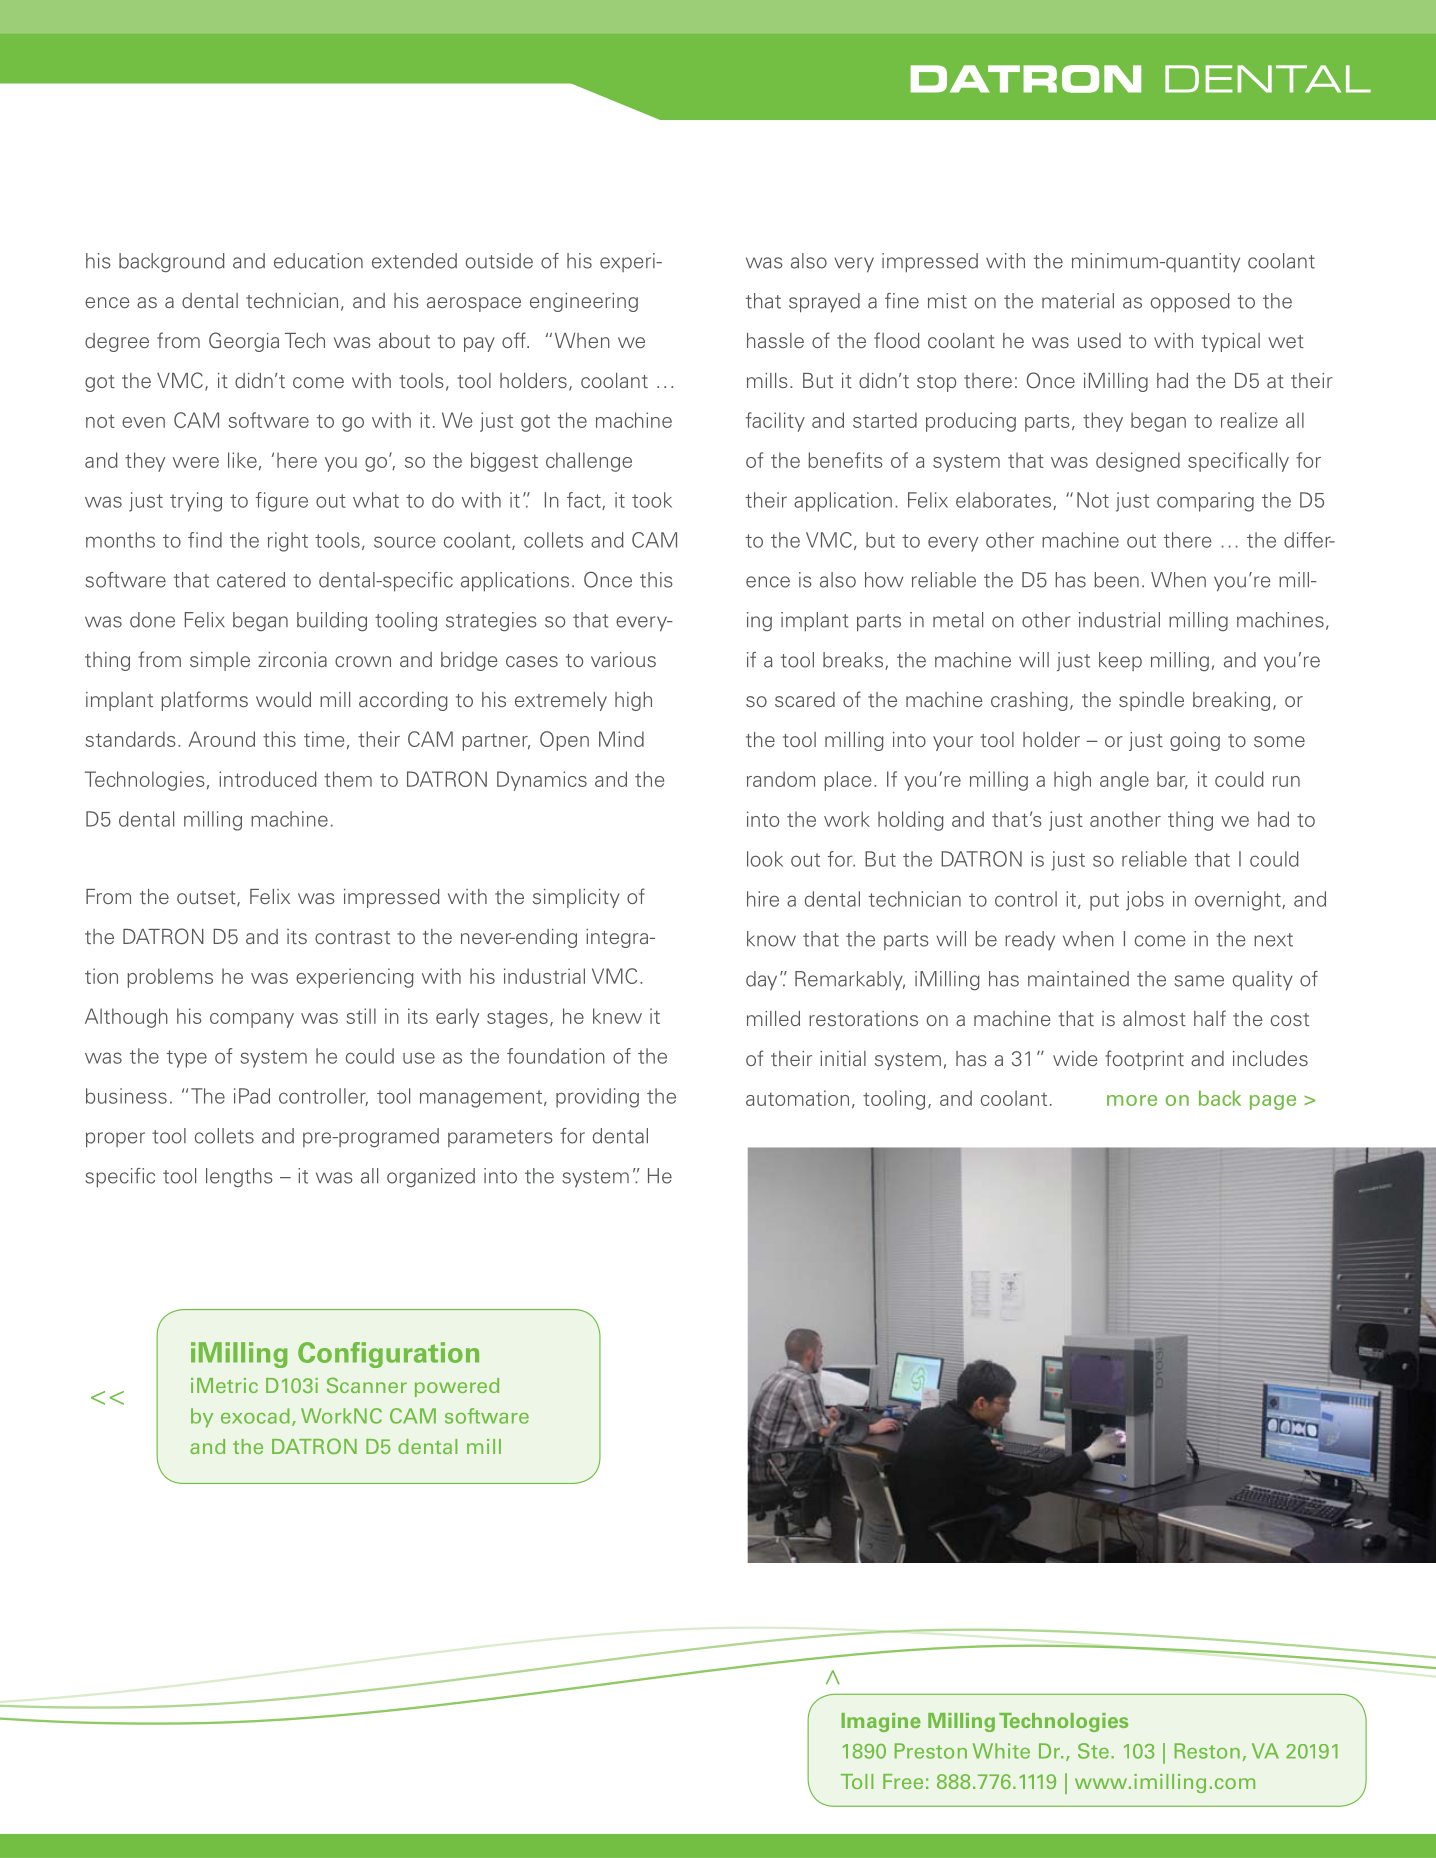 This screenshot has height=1858, width=1436. Describe the element at coordinates (252, 1020) in the screenshot. I see `company` at that location.
